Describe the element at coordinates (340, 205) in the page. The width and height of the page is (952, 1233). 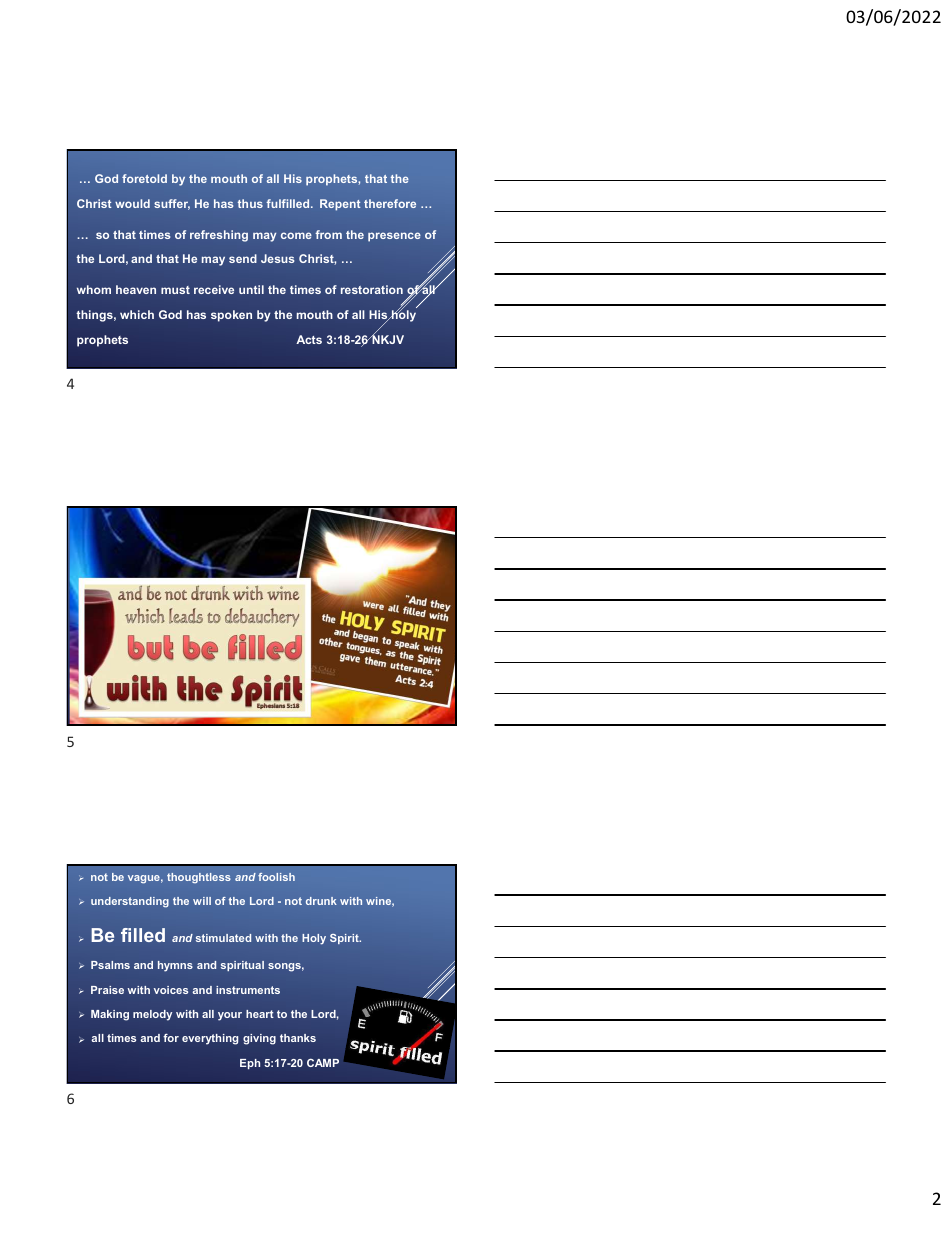
I see `Repent` at that location.
